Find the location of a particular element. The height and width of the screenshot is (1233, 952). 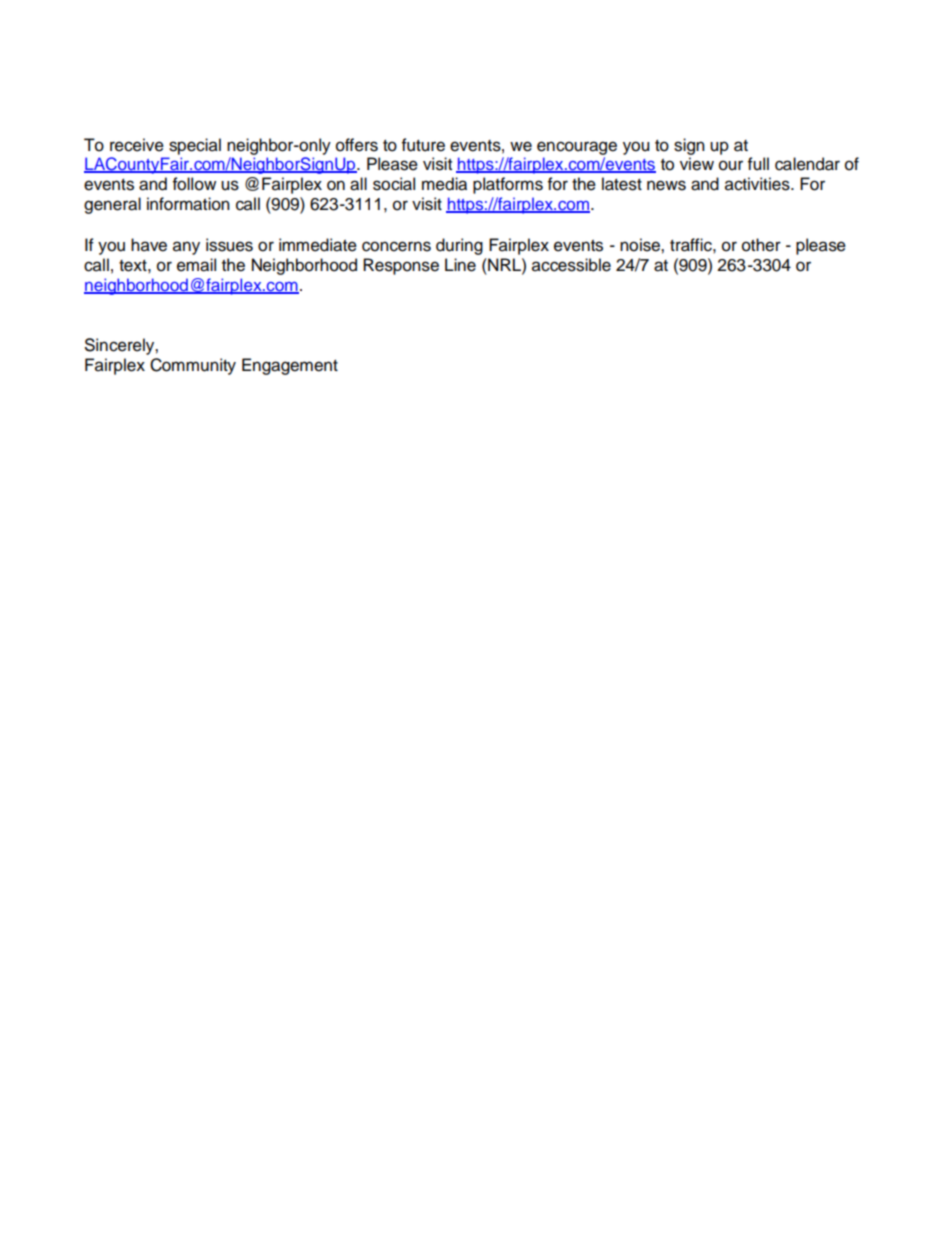

view is located at coordinates (697, 164).
